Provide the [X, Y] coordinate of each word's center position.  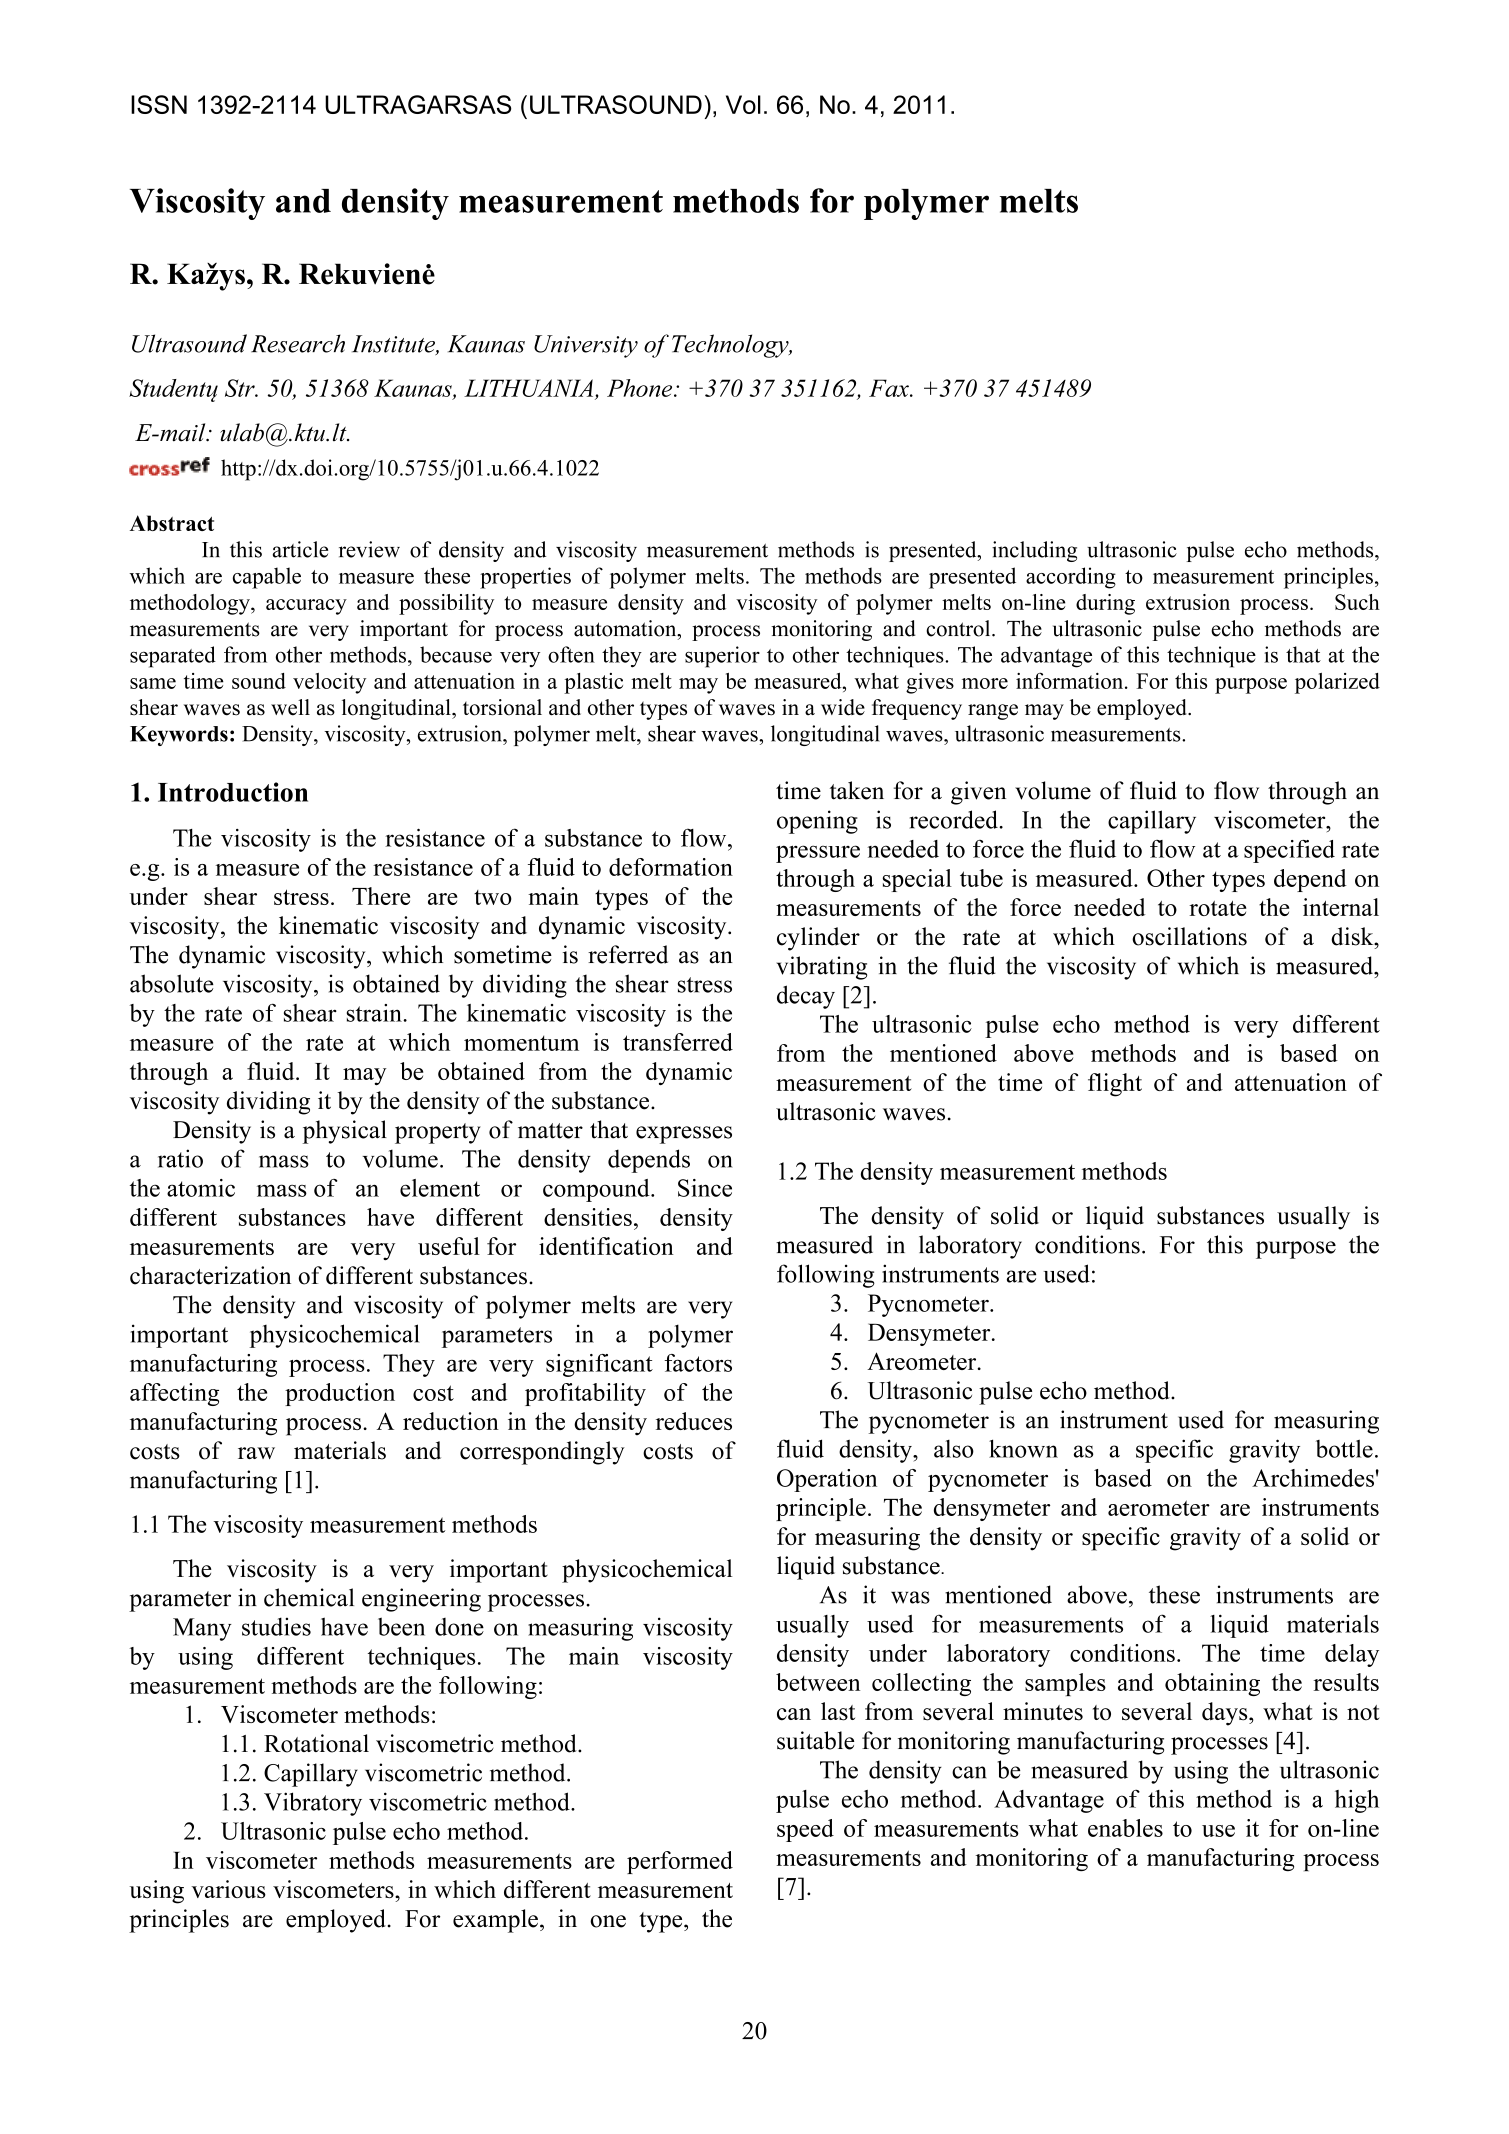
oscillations [1189, 936]
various [228, 1889]
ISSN [159, 104]
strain [375, 1013]
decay [806, 997]
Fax [890, 388]
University [586, 346]
